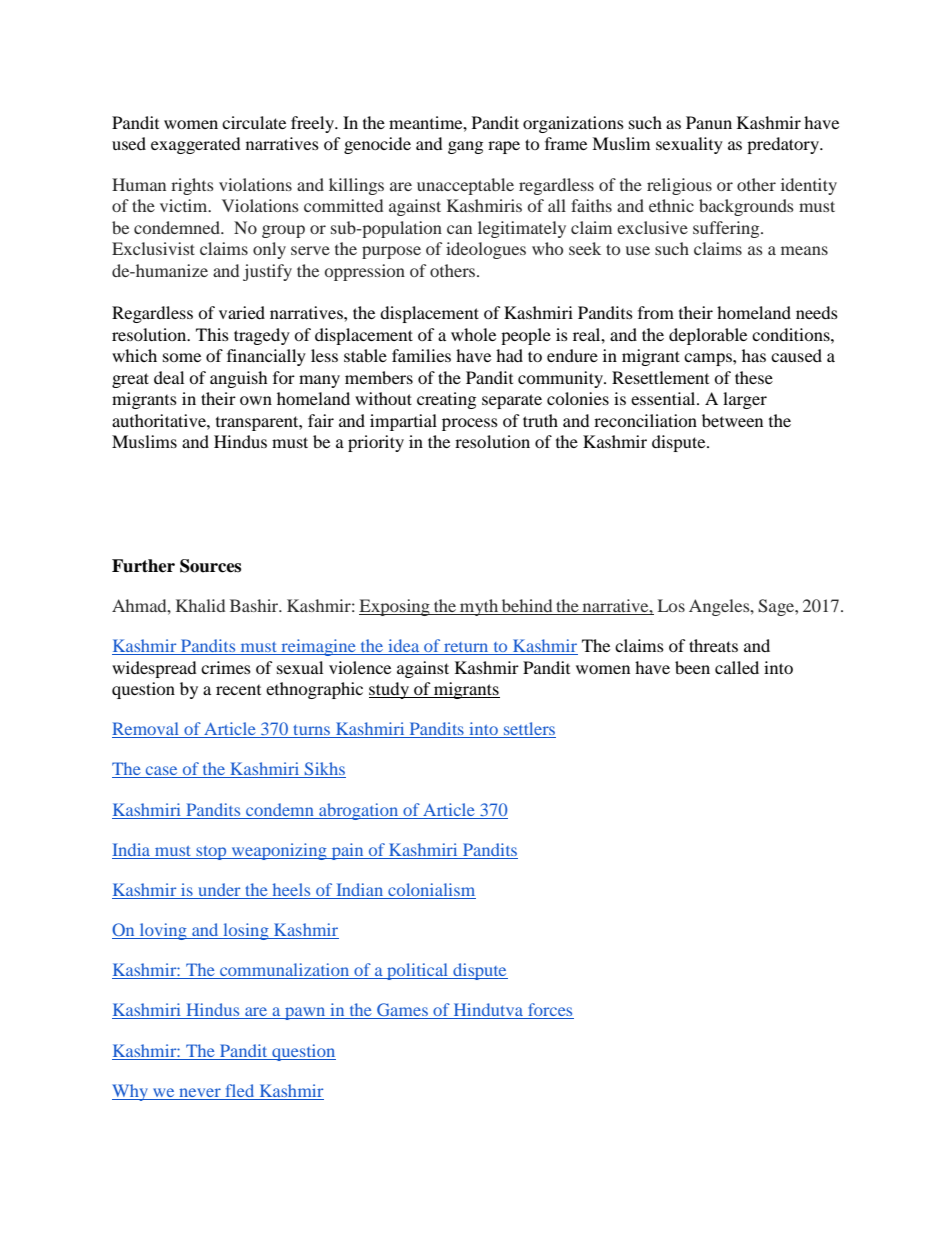  Describe the element at coordinates (211, 853) in the screenshot. I see `stop` at that location.
